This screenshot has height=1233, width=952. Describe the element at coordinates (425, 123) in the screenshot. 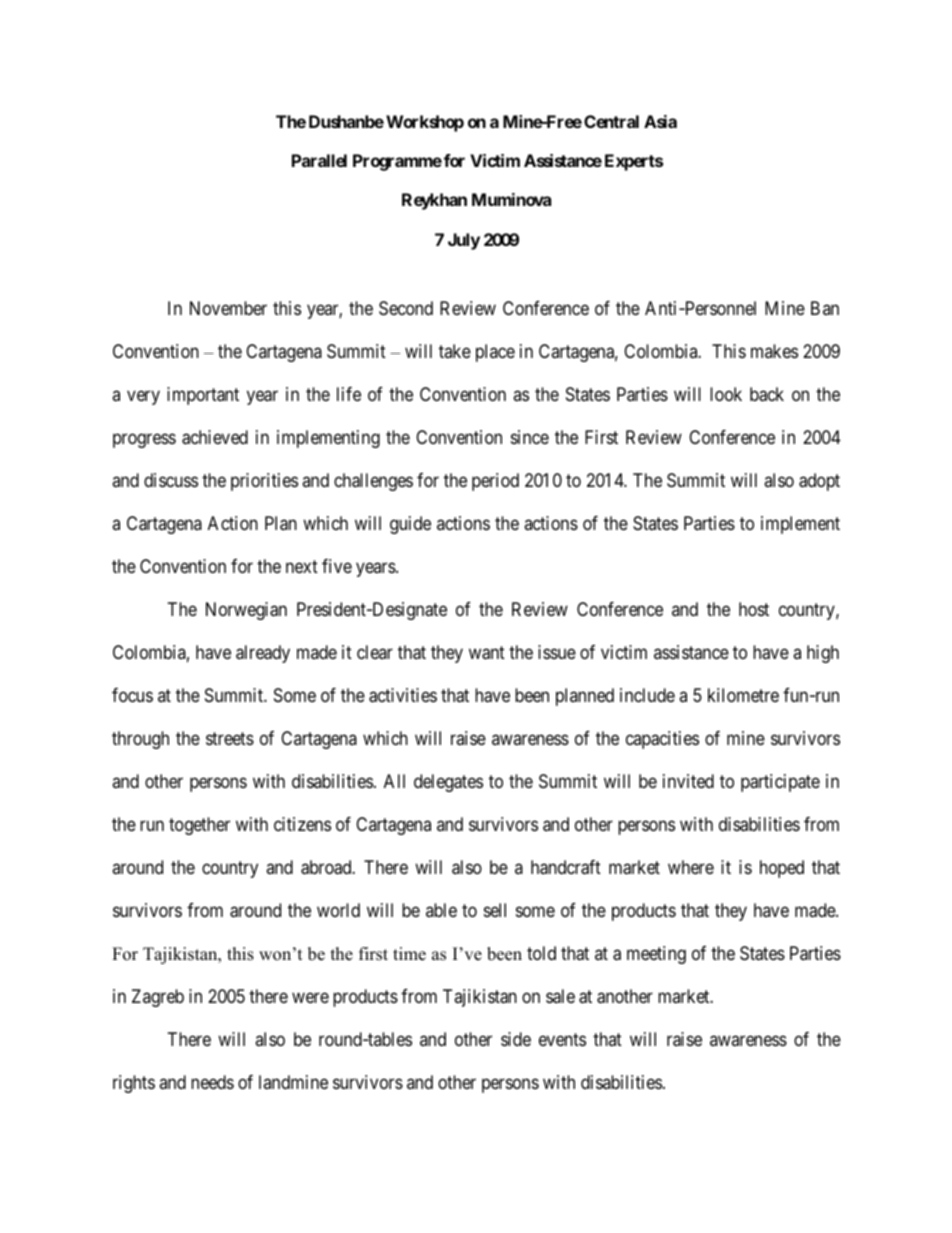

I see `Workshop` at that location.
